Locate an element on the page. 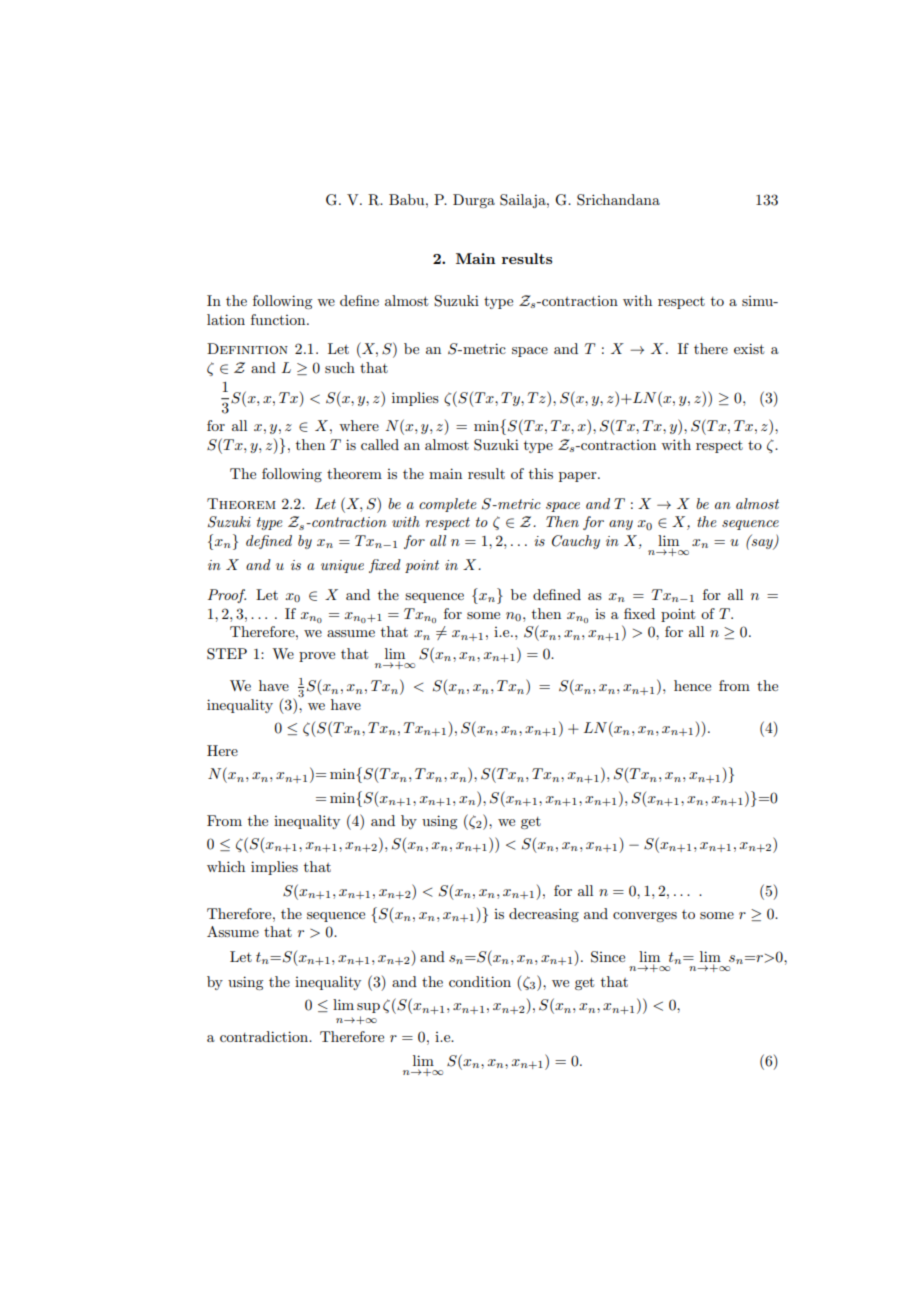 The width and height of the document is (924, 1308). contradiction is located at coordinates (265, 1036).
